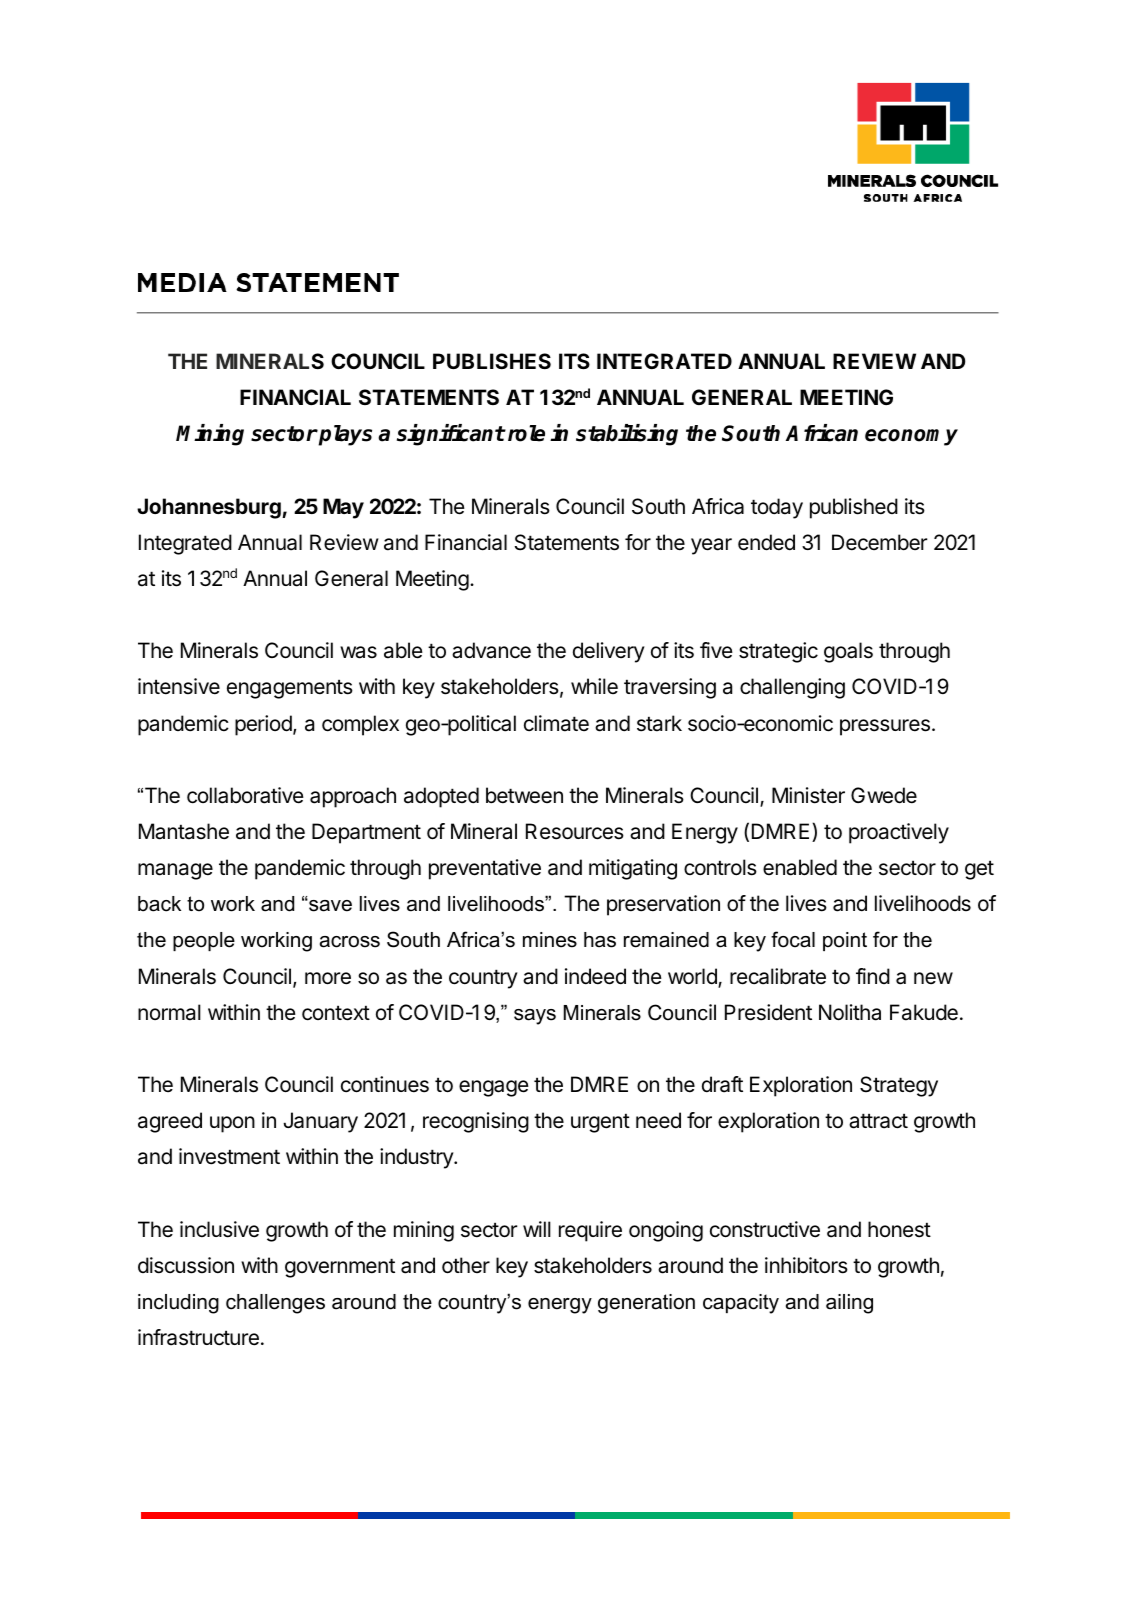  I want to click on plays, so click(344, 435).
